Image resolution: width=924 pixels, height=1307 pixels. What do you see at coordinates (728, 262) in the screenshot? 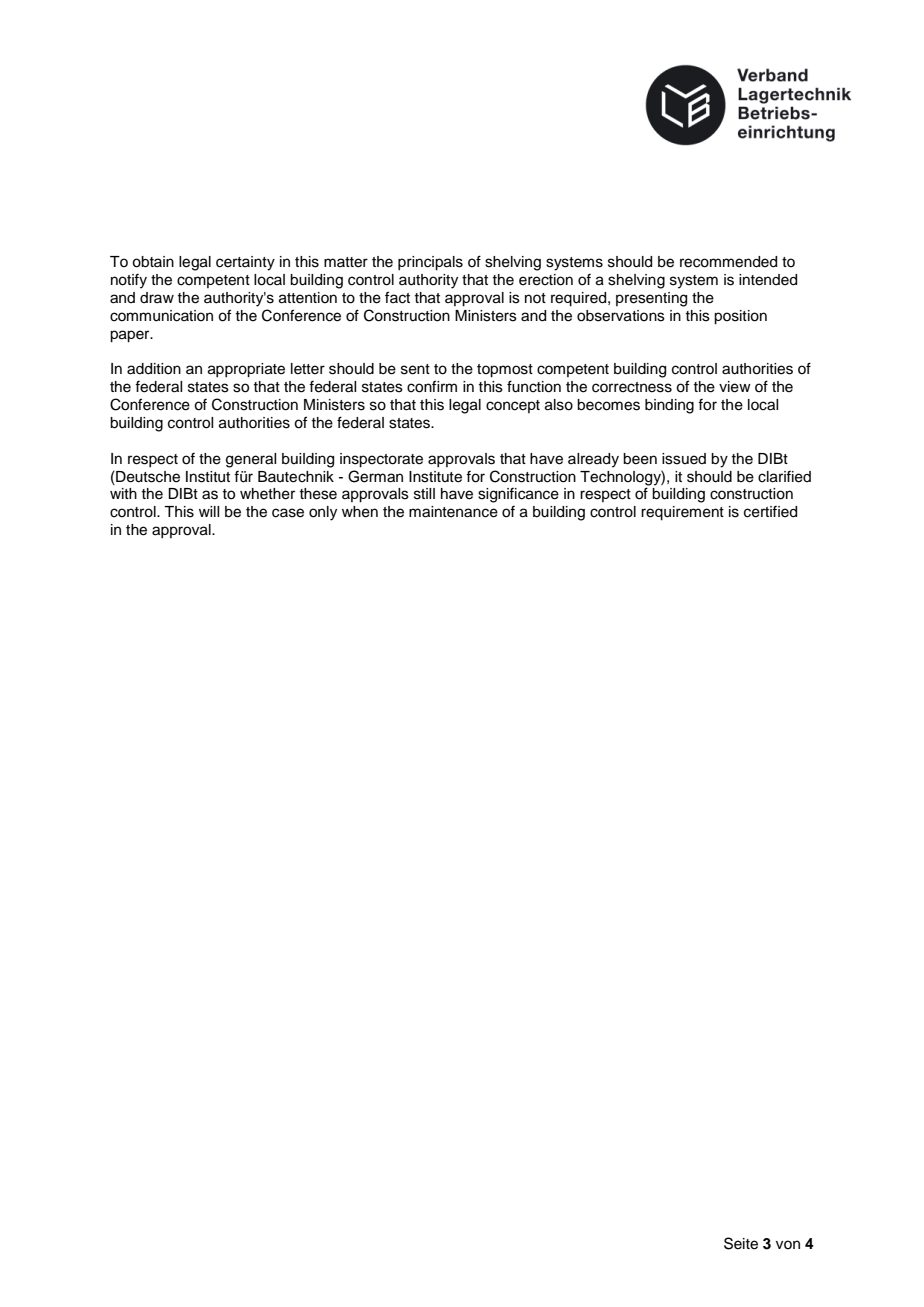
I see `recommended` at bounding box center [728, 262].
